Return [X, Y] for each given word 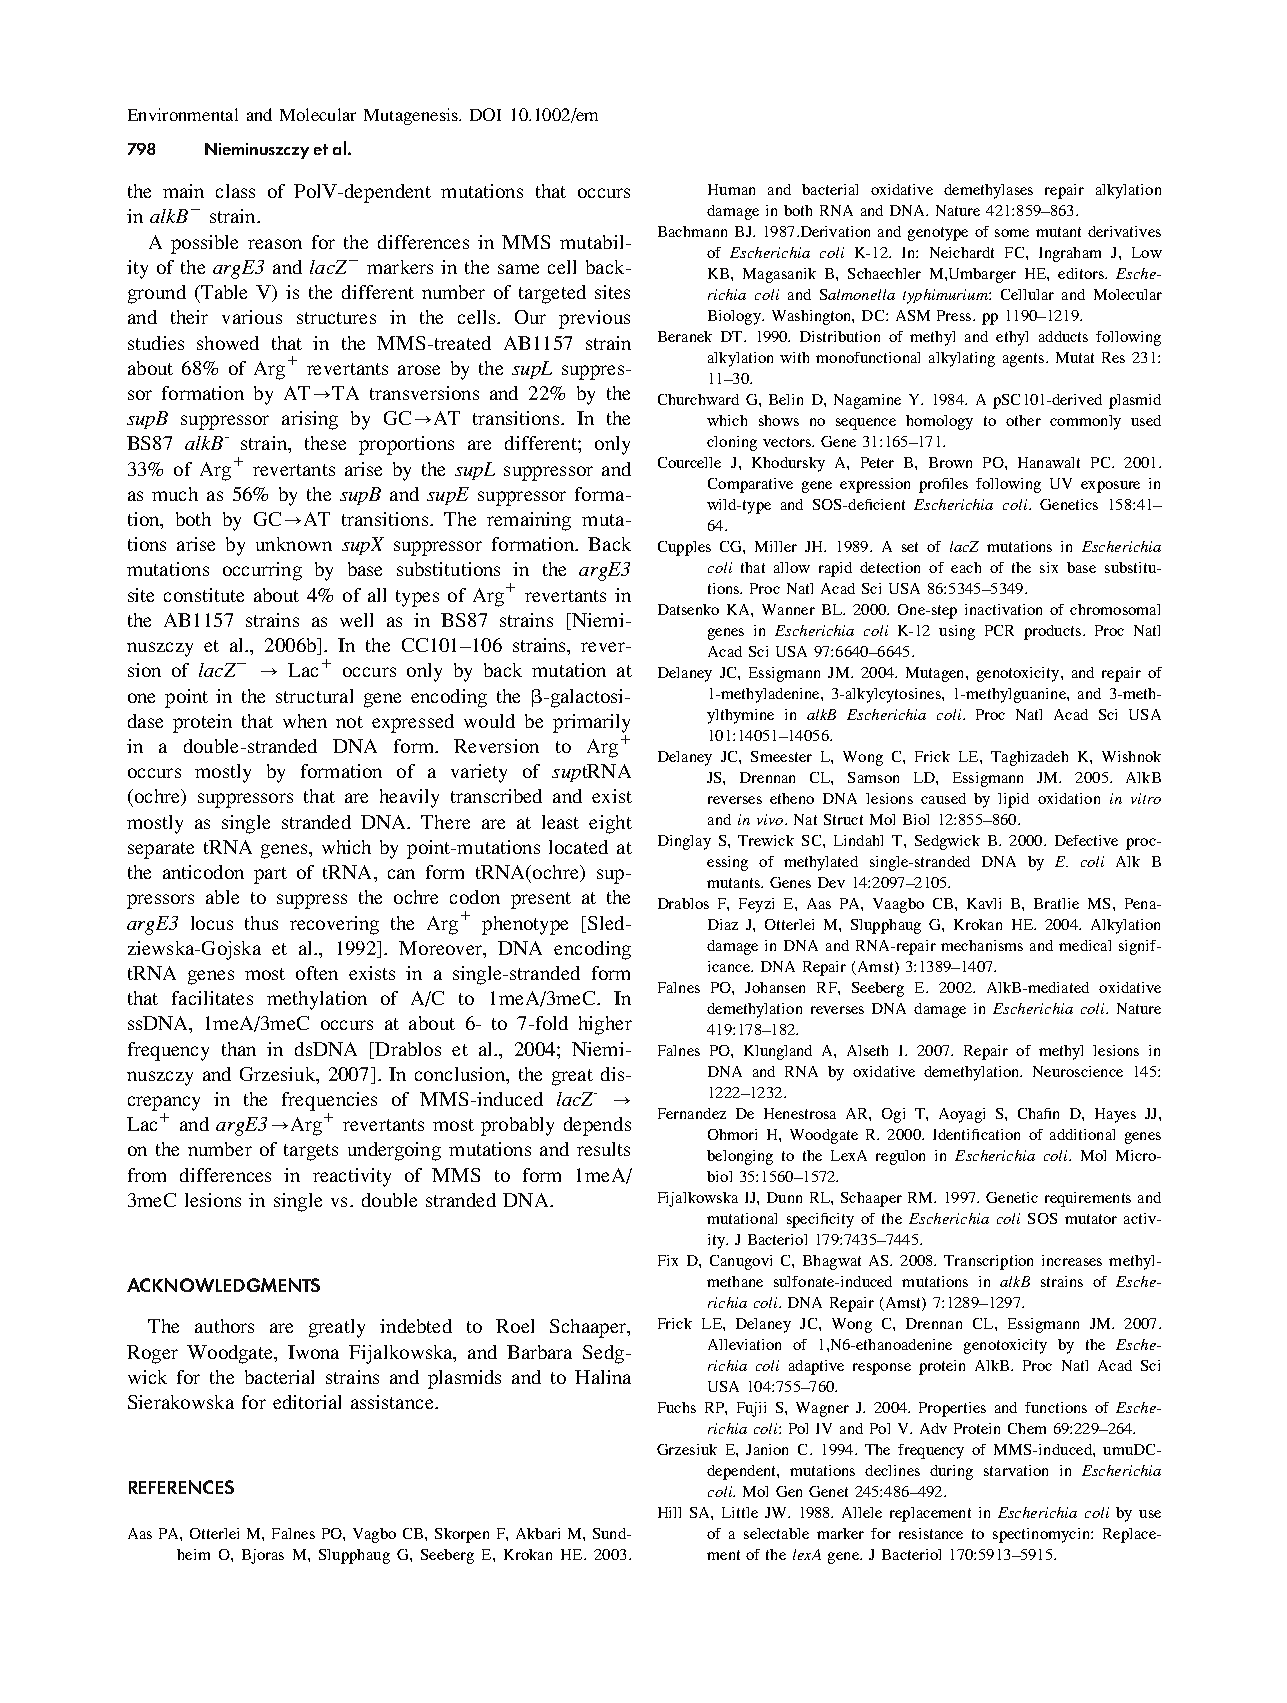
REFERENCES [181, 1487]
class [235, 191]
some [1012, 233]
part [270, 875]
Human [731, 189]
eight [610, 824]
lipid [1013, 800]
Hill [669, 1512]
